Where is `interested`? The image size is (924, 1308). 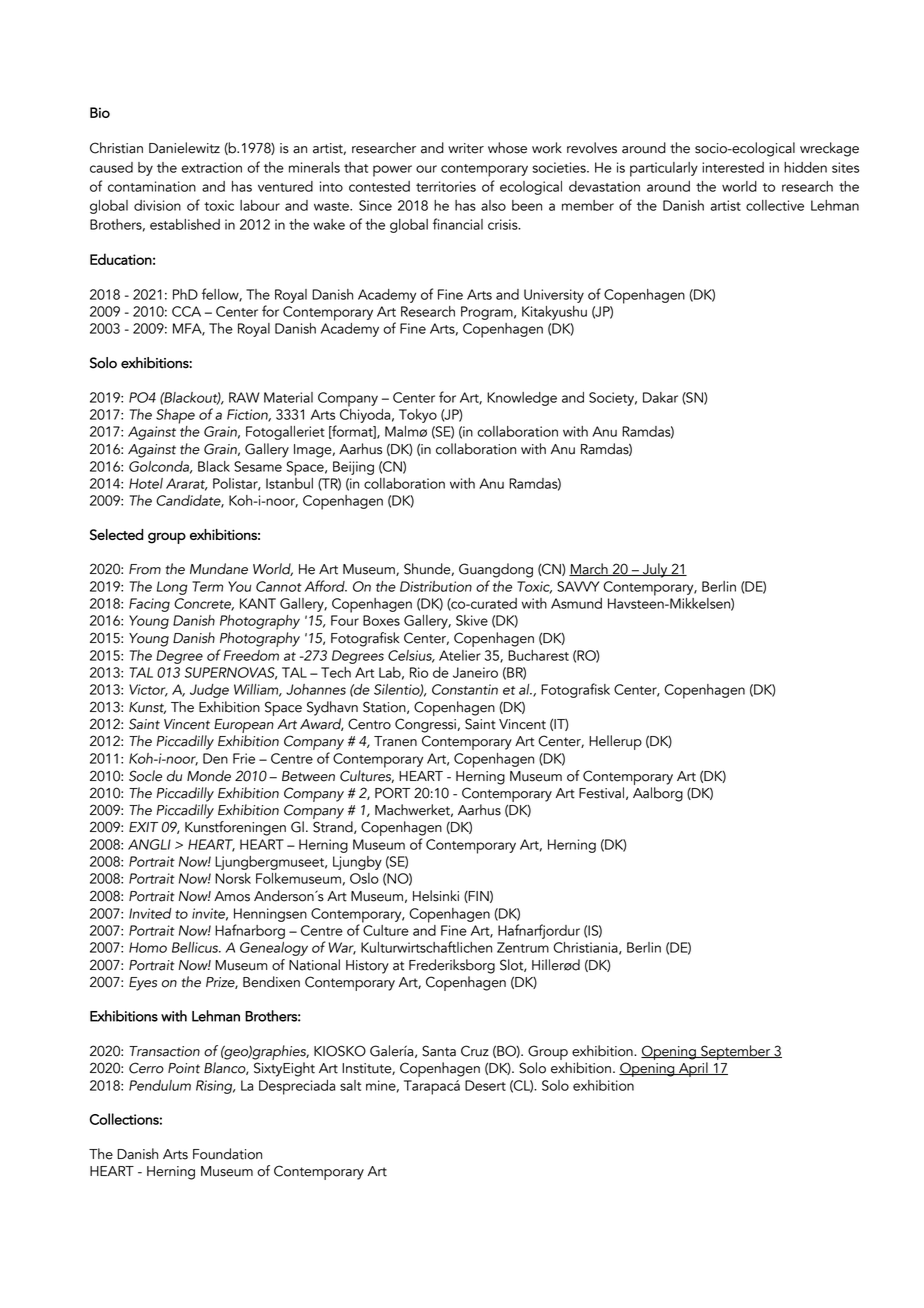 interested is located at coordinates (733, 167).
